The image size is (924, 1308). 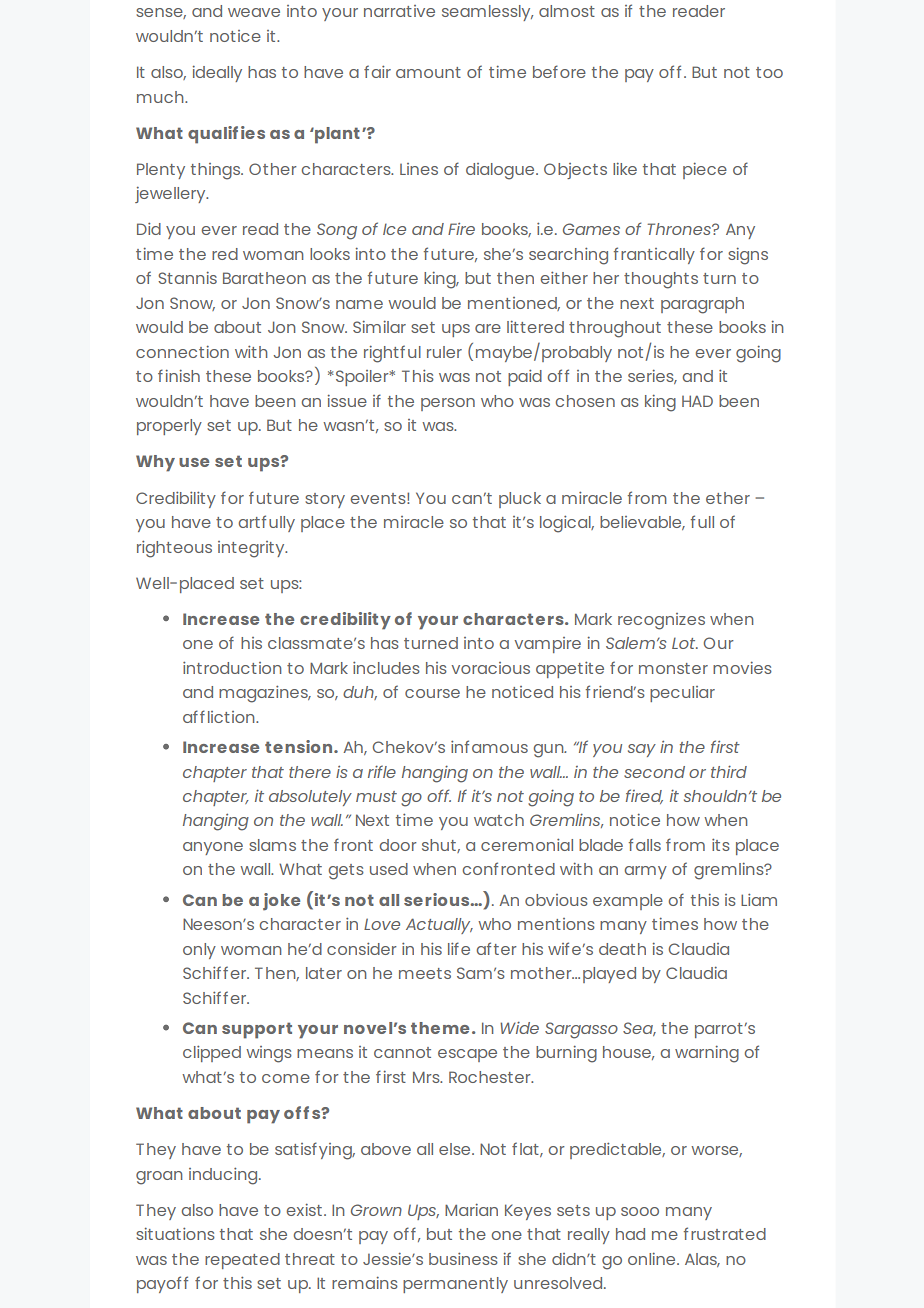 What do you see at coordinates (463, 1258) in the screenshot?
I see `business` at bounding box center [463, 1258].
